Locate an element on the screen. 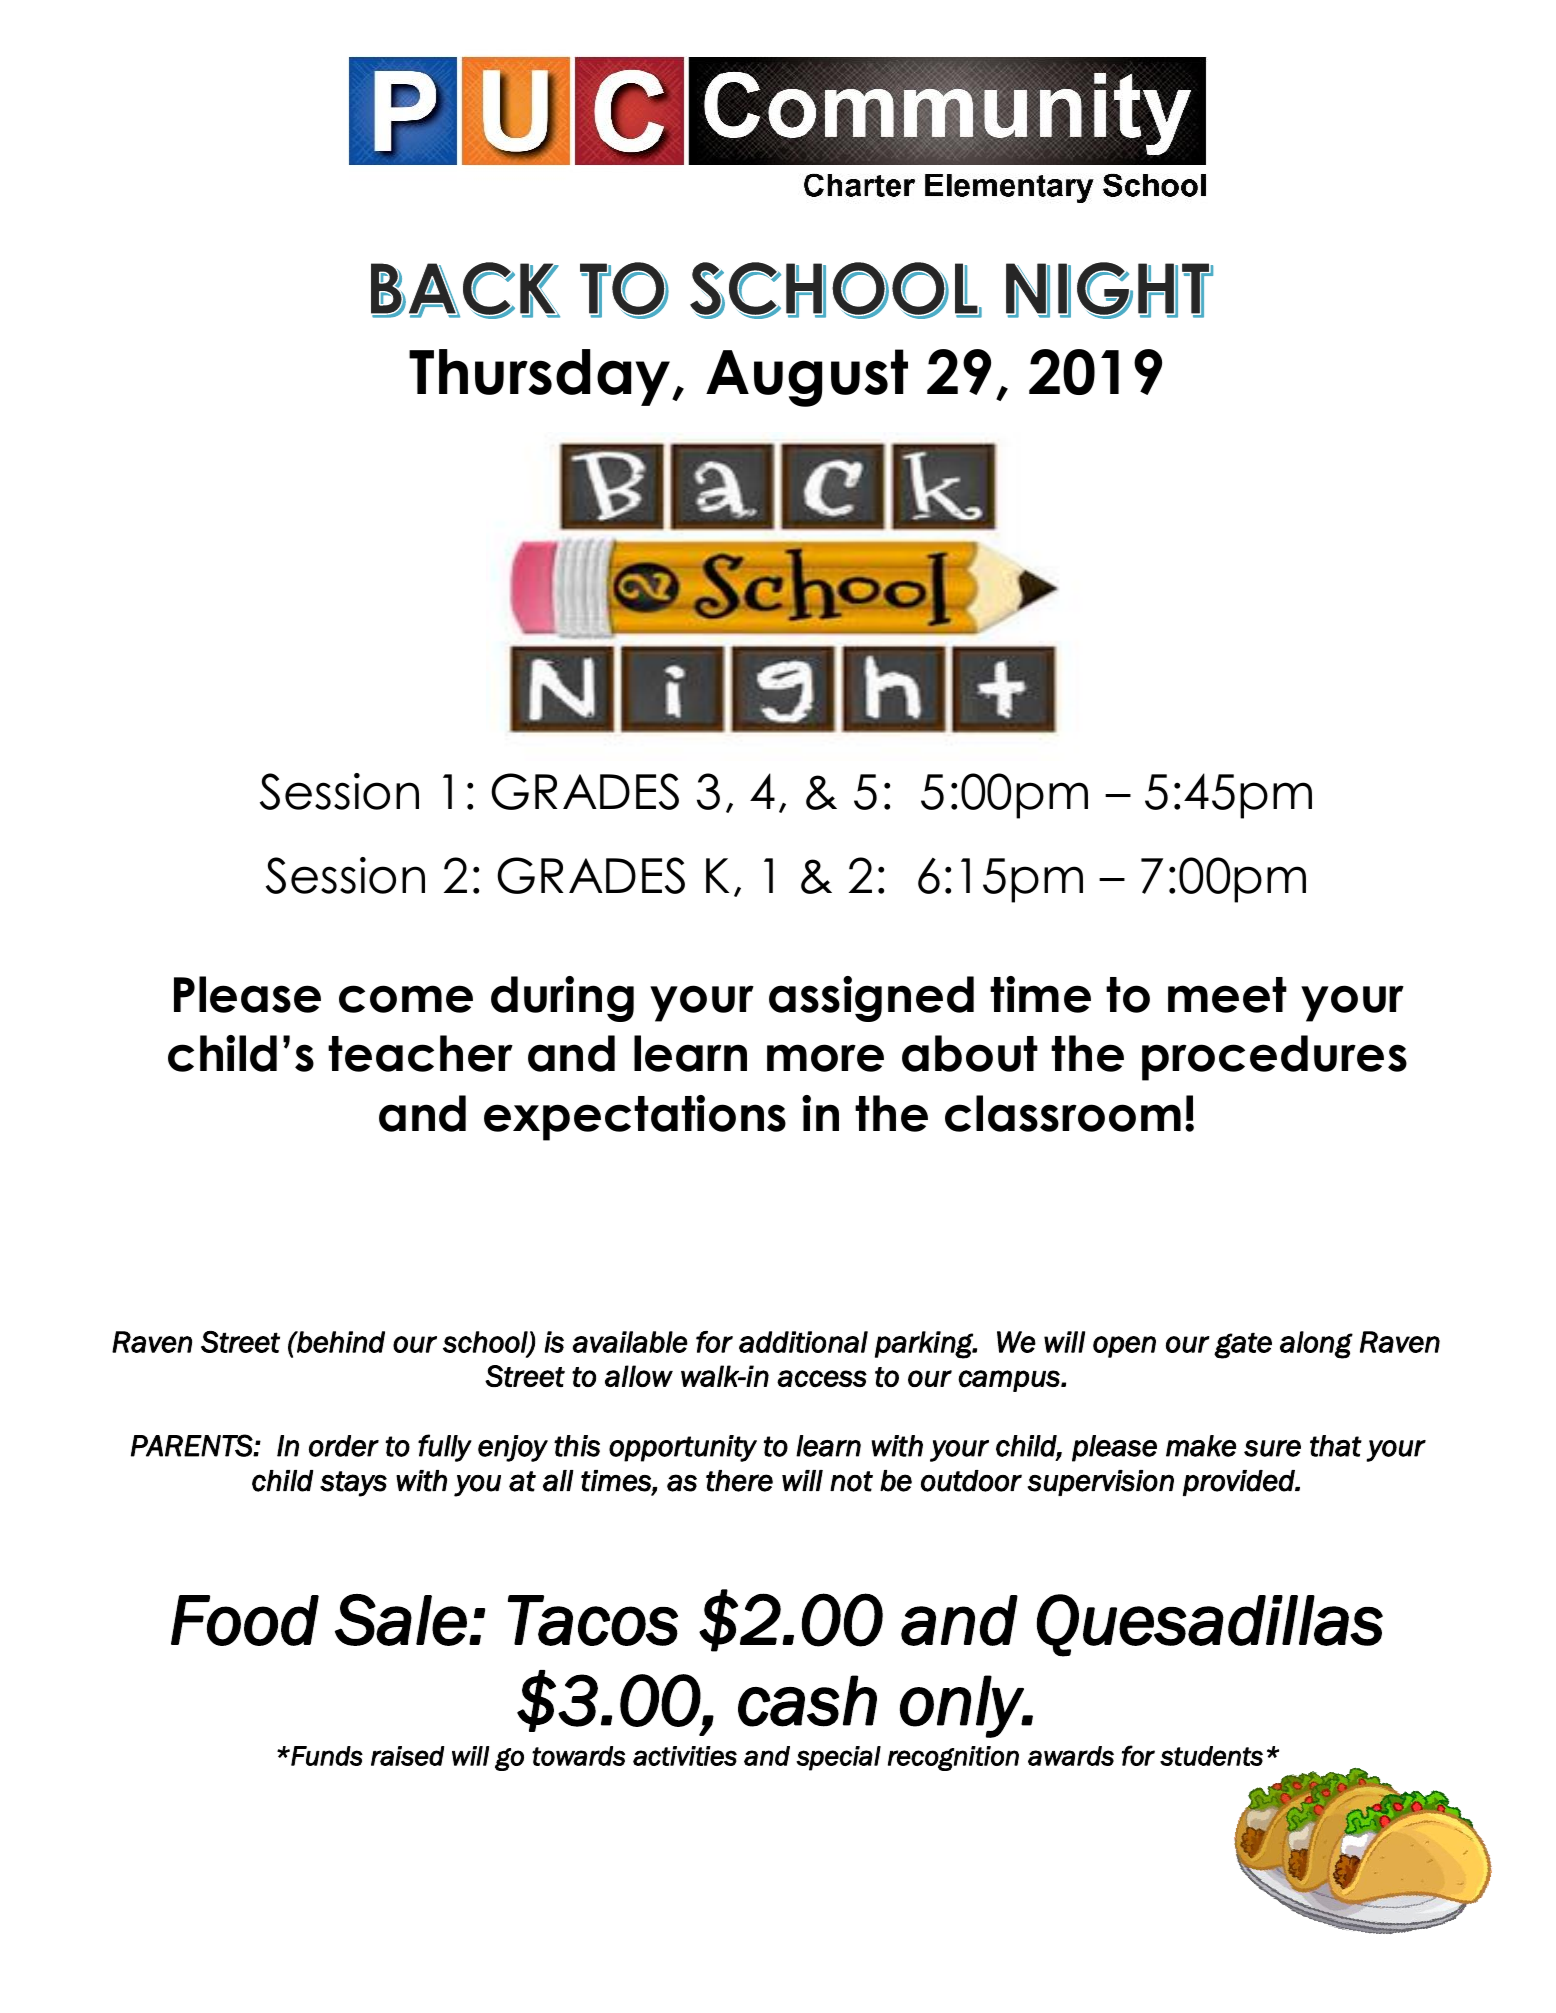 The image size is (1556, 2013). August is located at coordinates (807, 378).
